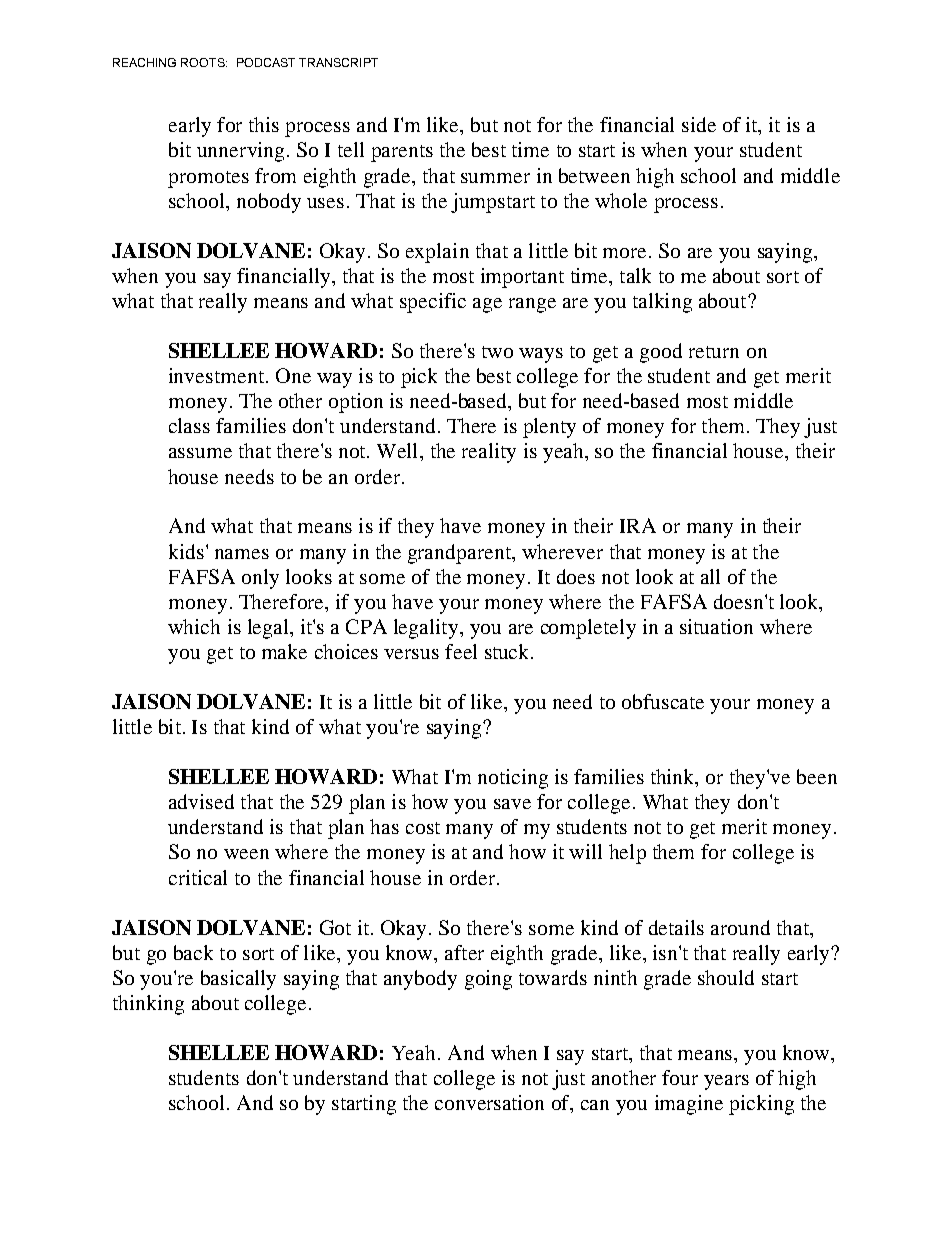 The height and width of the screenshot is (1233, 952). Describe the element at coordinates (716, 626) in the screenshot. I see `situation` at that location.
